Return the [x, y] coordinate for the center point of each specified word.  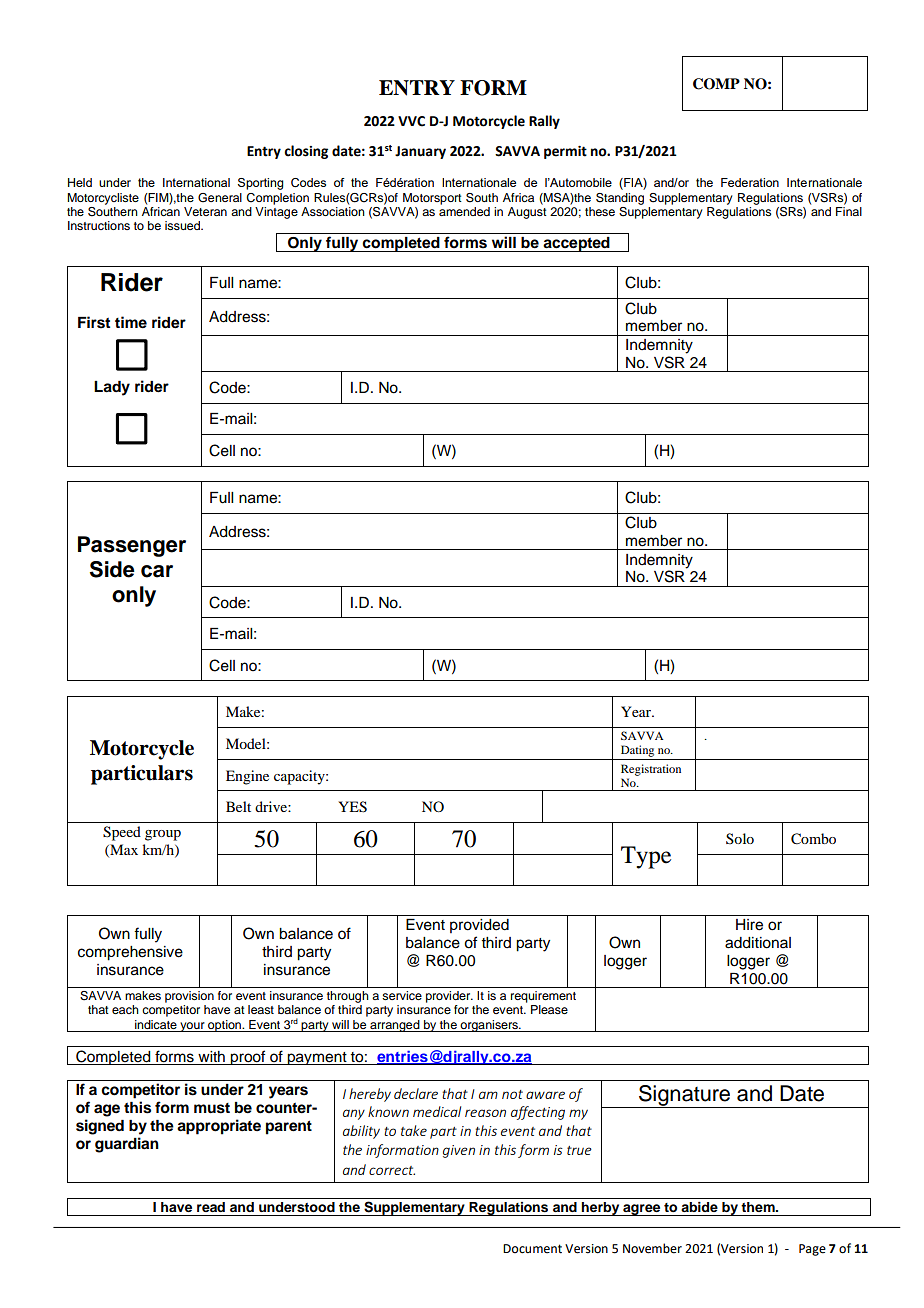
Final [849, 211]
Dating [637, 751]
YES [352, 807]
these [600, 211]
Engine [247, 777]
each [125, 1009]
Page [812, 1250]
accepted [577, 244]
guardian [127, 1145]
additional [758, 943]
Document [532, 1249]
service [402, 995]
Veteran [205, 211]
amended [464, 211]
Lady [112, 388]
